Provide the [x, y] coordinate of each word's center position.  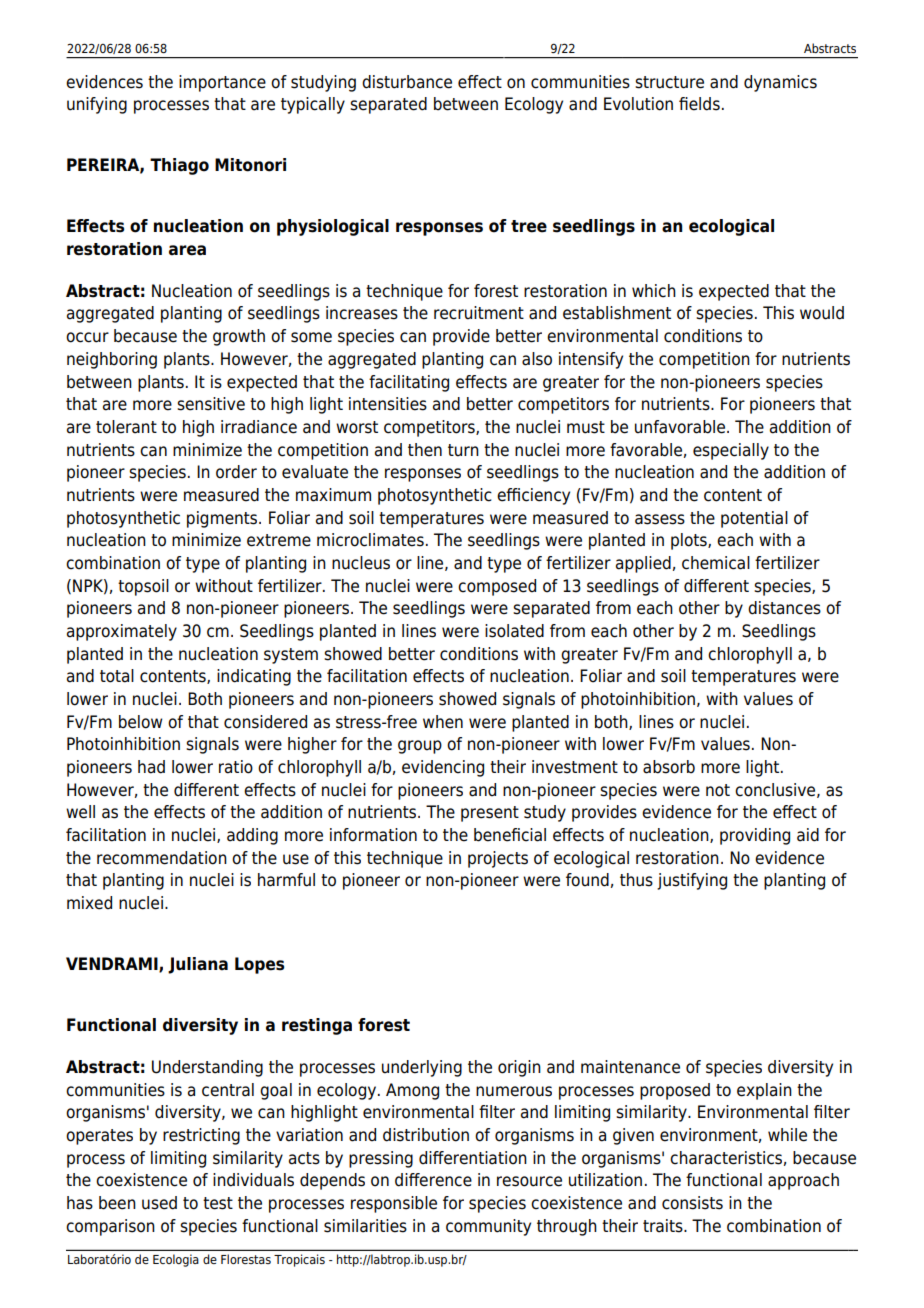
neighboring [112, 360]
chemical [716, 563]
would [822, 313]
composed [497, 587]
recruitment [479, 313]
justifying [692, 881]
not [718, 790]
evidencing [443, 768]
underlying [422, 1068]
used [159, 1203]
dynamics [780, 83]
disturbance [407, 82]
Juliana [198, 965]
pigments [223, 519]
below [140, 722]
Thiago [179, 166]
